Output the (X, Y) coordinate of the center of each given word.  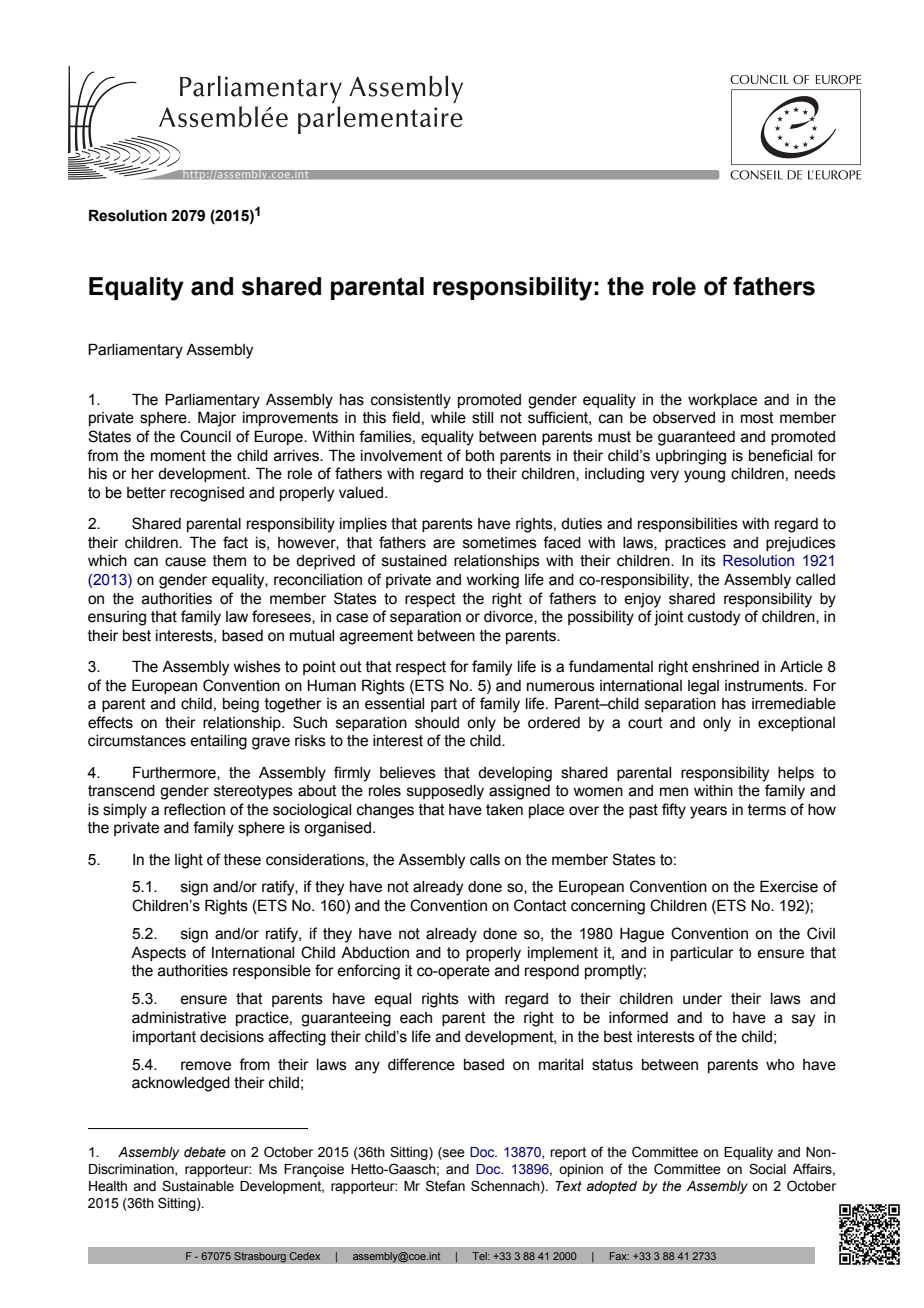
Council (205, 436)
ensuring (117, 618)
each (416, 1018)
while (448, 418)
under (702, 999)
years (708, 812)
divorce (509, 617)
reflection (194, 809)
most (757, 418)
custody (714, 618)
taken (504, 810)
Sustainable (198, 1186)
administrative (179, 1018)
